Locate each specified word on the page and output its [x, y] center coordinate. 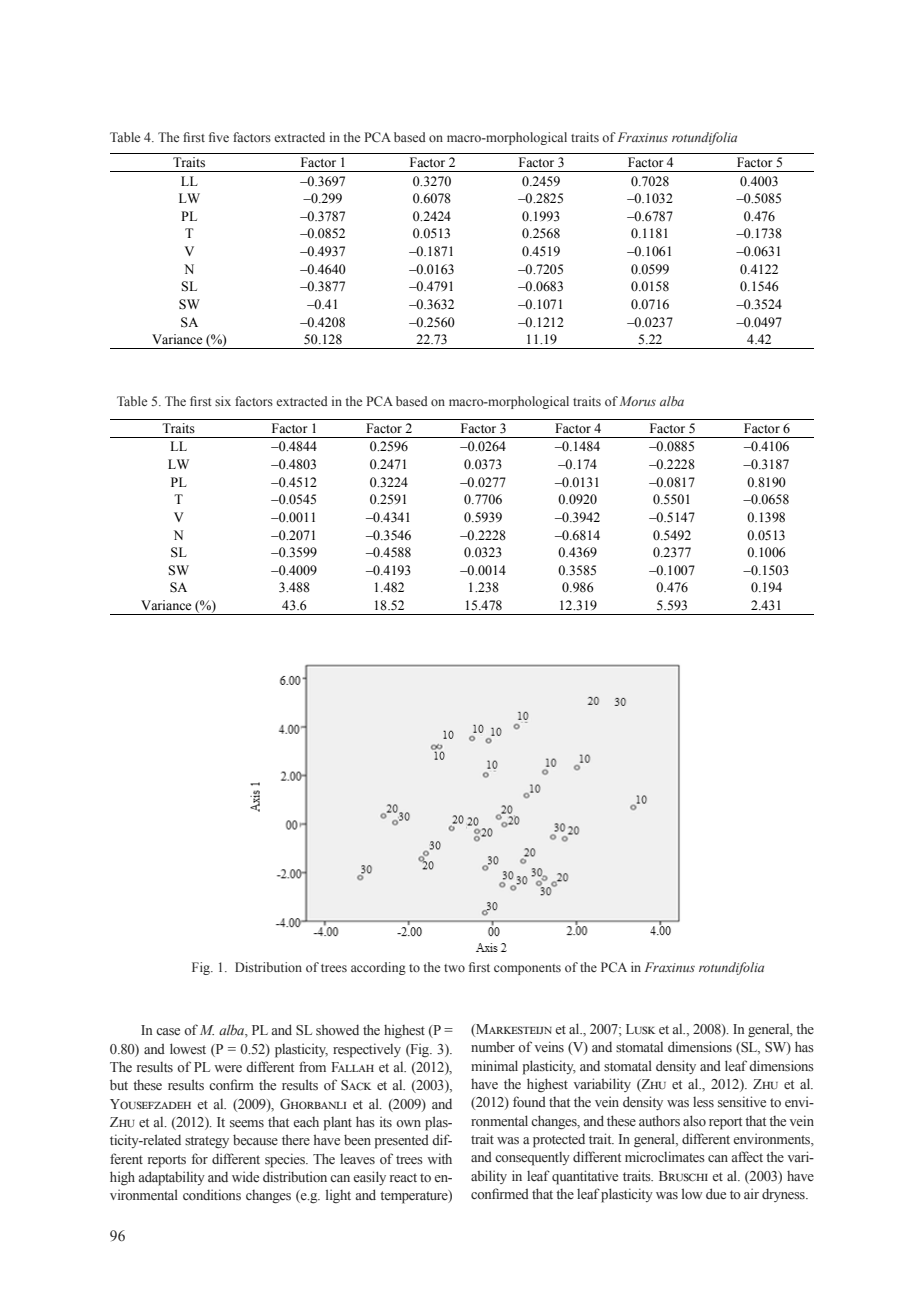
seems [247, 1123]
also [694, 1120]
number [493, 1047]
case [168, 1032]
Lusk [640, 1029]
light [338, 1196]
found [529, 1101]
